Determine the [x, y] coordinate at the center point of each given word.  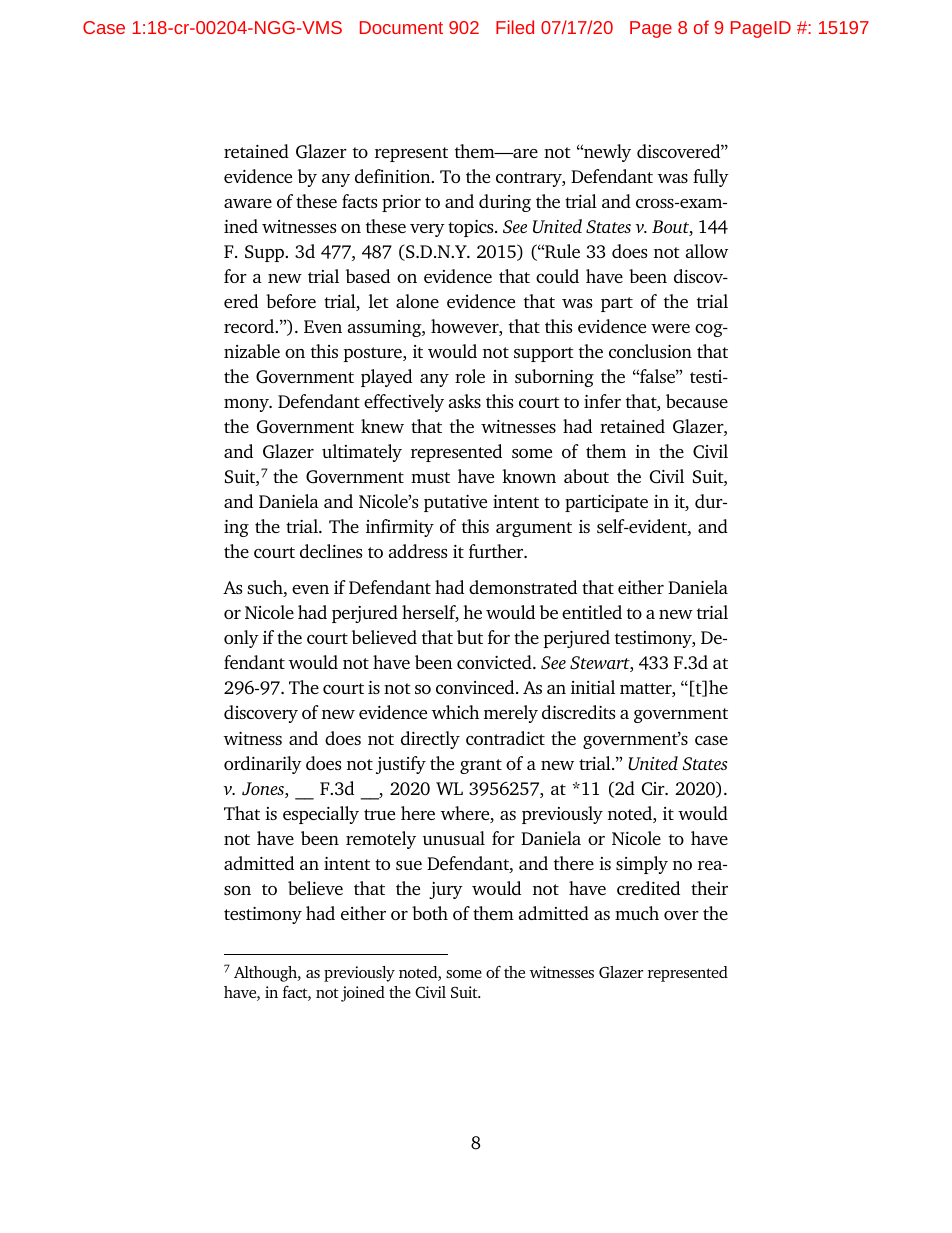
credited [648, 888]
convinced [476, 687]
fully [711, 178]
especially [321, 815]
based [368, 276]
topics [472, 228]
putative [455, 503]
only [241, 639]
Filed [515, 27]
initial [593, 687]
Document [401, 27]
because [697, 401]
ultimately [362, 453]
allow [707, 251]
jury [446, 890]
